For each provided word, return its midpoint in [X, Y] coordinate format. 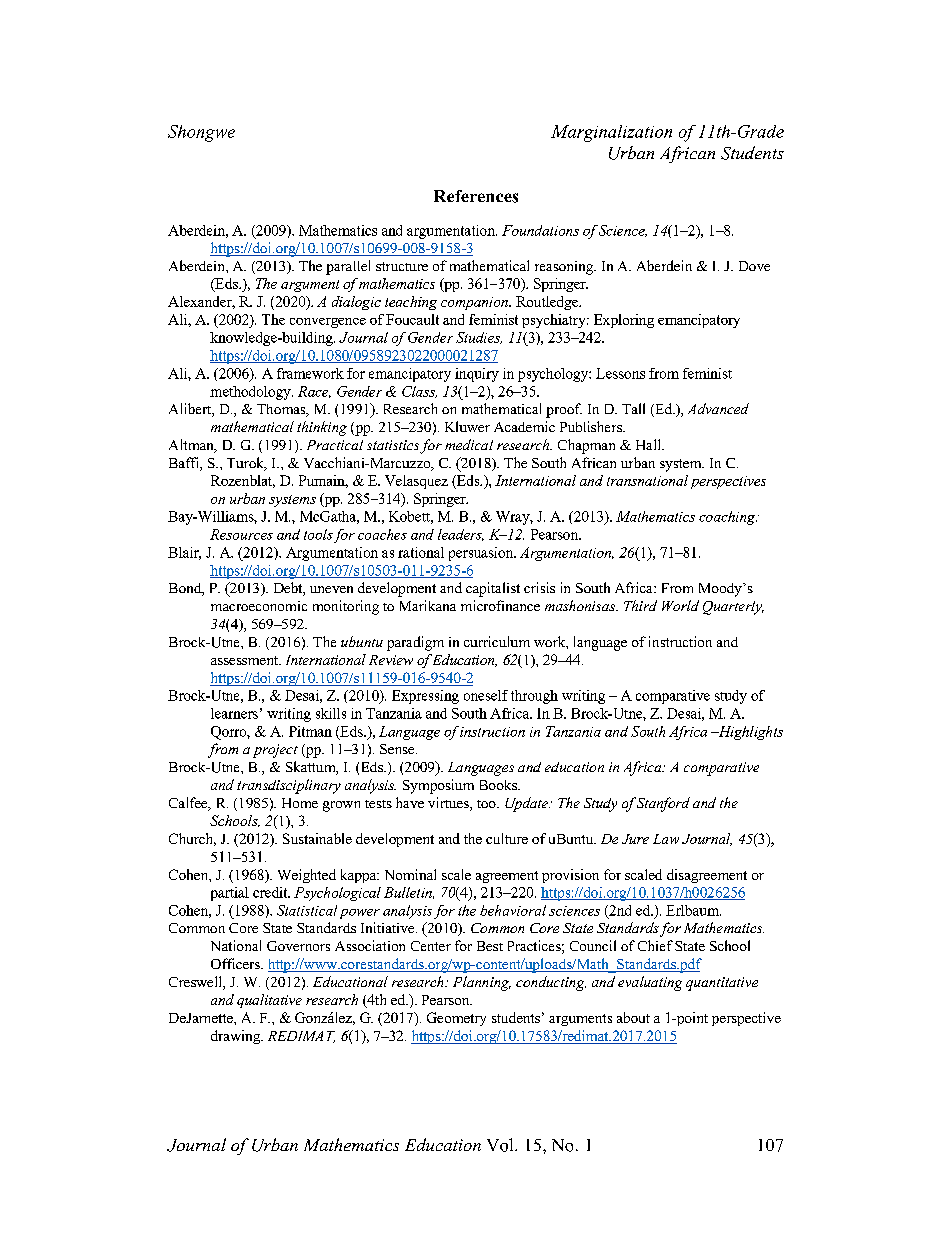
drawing [237, 1037]
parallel [348, 267]
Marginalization [611, 133]
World [680, 605]
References [476, 196]
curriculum [497, 641]
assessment [246, 660]
